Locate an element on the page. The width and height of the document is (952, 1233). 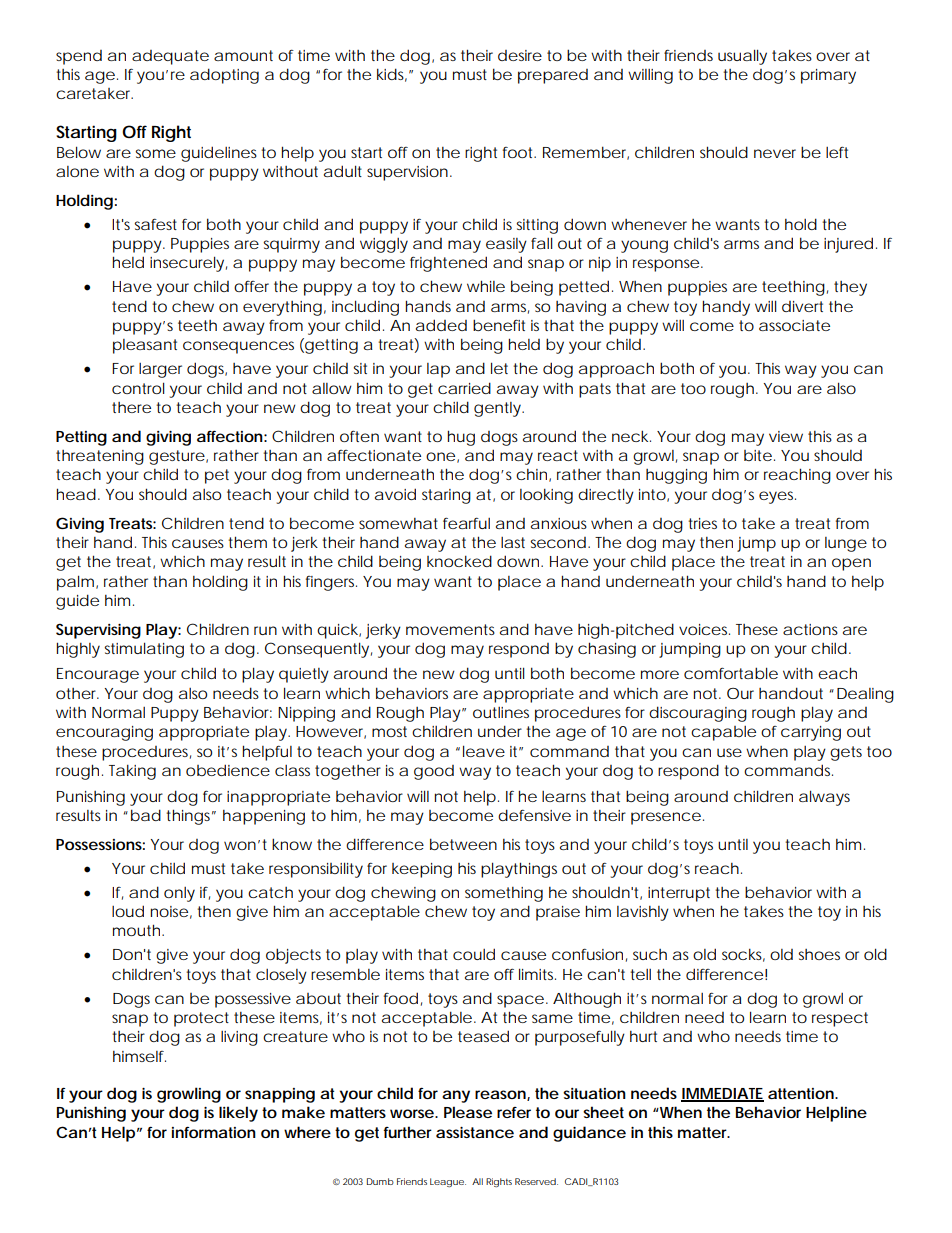
usually is located at coordinates (742, 57).
